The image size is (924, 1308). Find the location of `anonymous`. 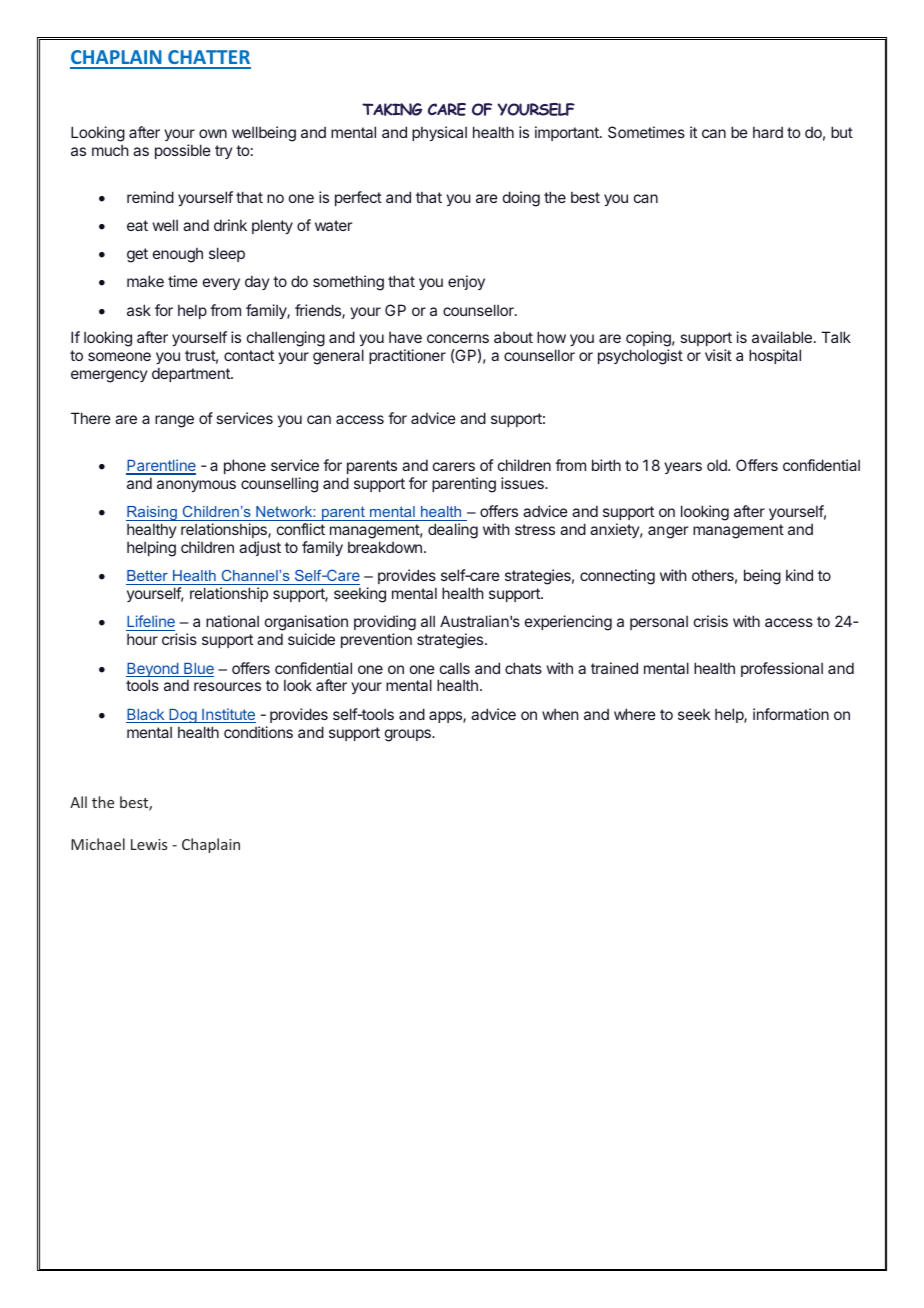

anonymous is located at coordinates (196, 486).
